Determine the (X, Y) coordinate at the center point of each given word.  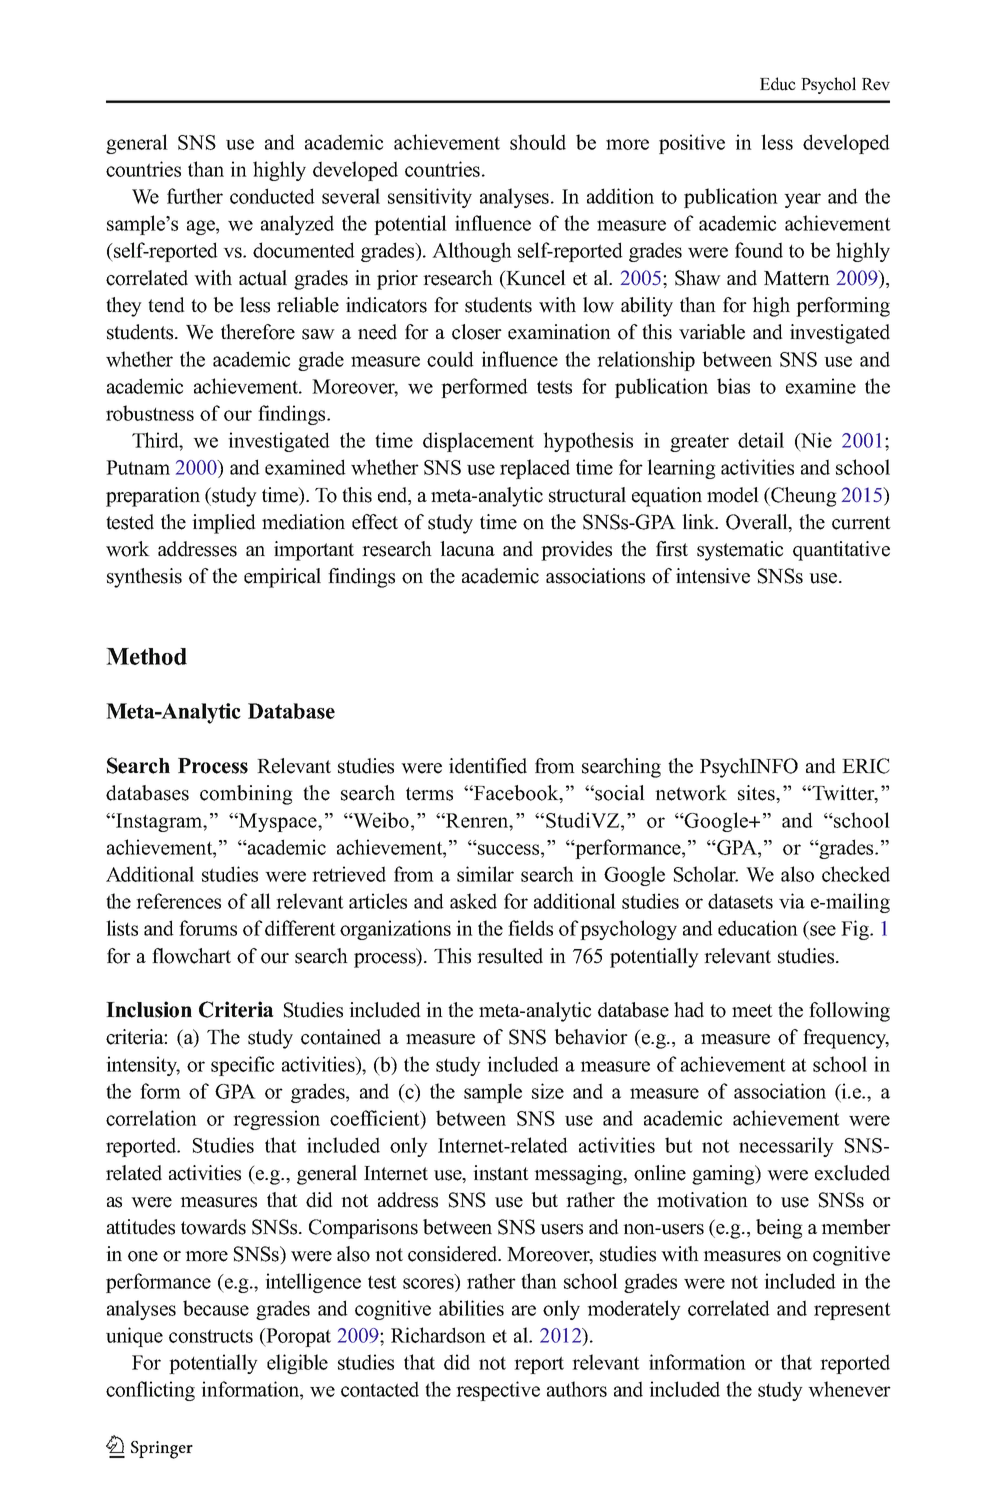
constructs (211, 1336)
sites (757, 793)
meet (752, 1011)
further (195, 196)
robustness (150, 413)
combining (246, 795)
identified (488, 766)
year (802, 200)
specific (242, 1066)
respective (498, 1391)
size (548, 1091)
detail (761, 440)
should (538, 142)
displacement (478, 442)
